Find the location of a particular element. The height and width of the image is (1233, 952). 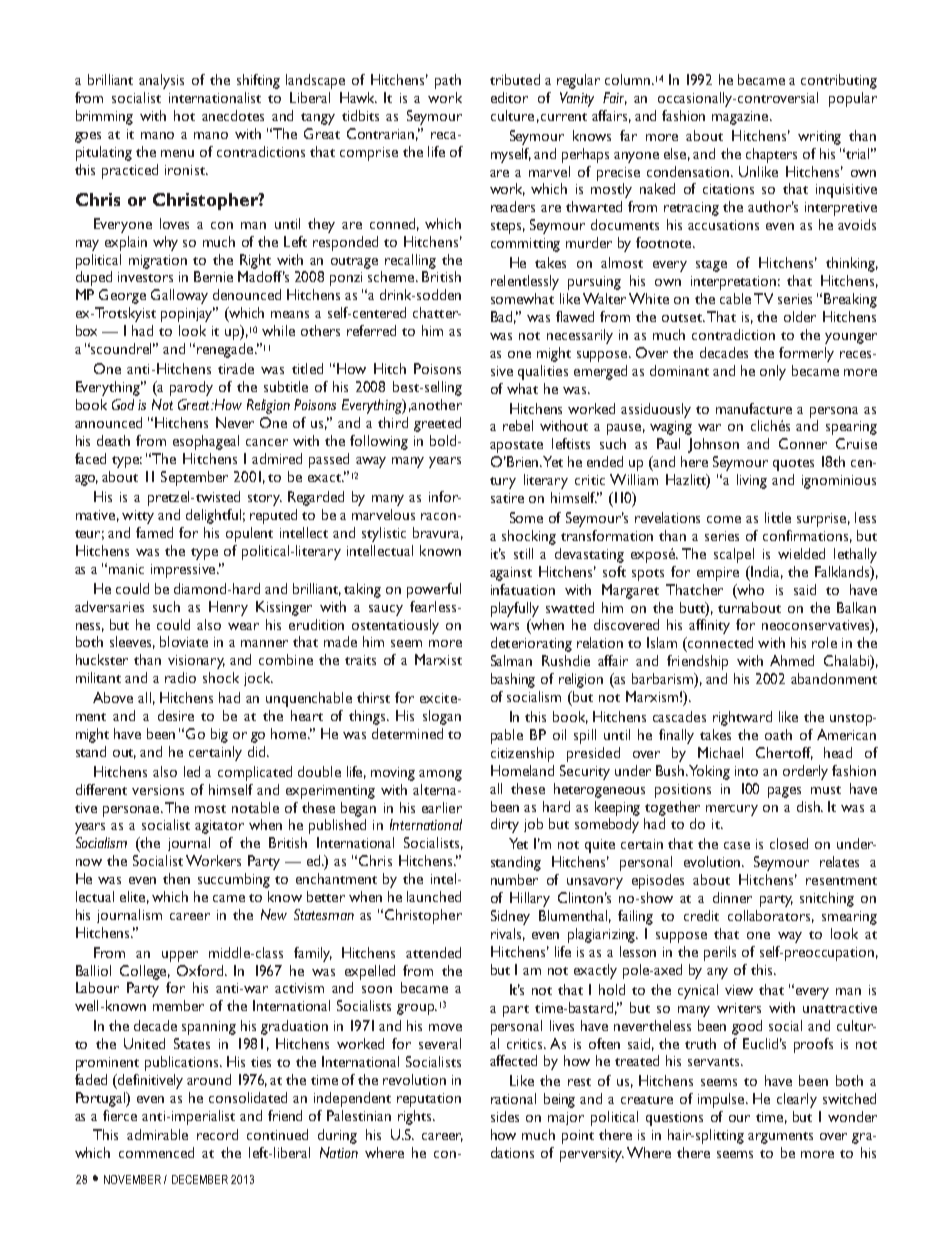

magazine is located at coordinates (741, 118).
